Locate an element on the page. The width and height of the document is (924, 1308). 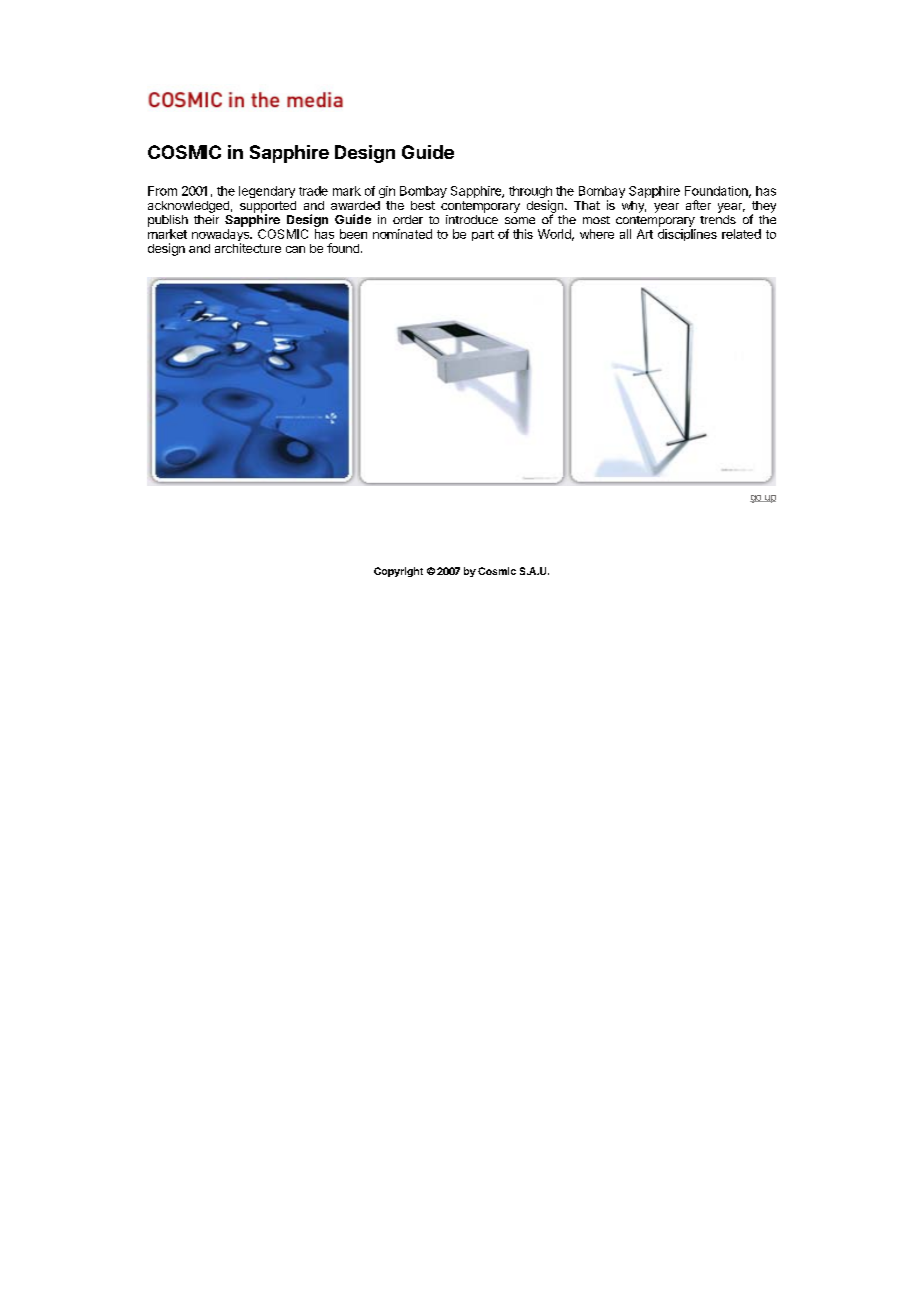
best is located at coordinates (423, 205).
